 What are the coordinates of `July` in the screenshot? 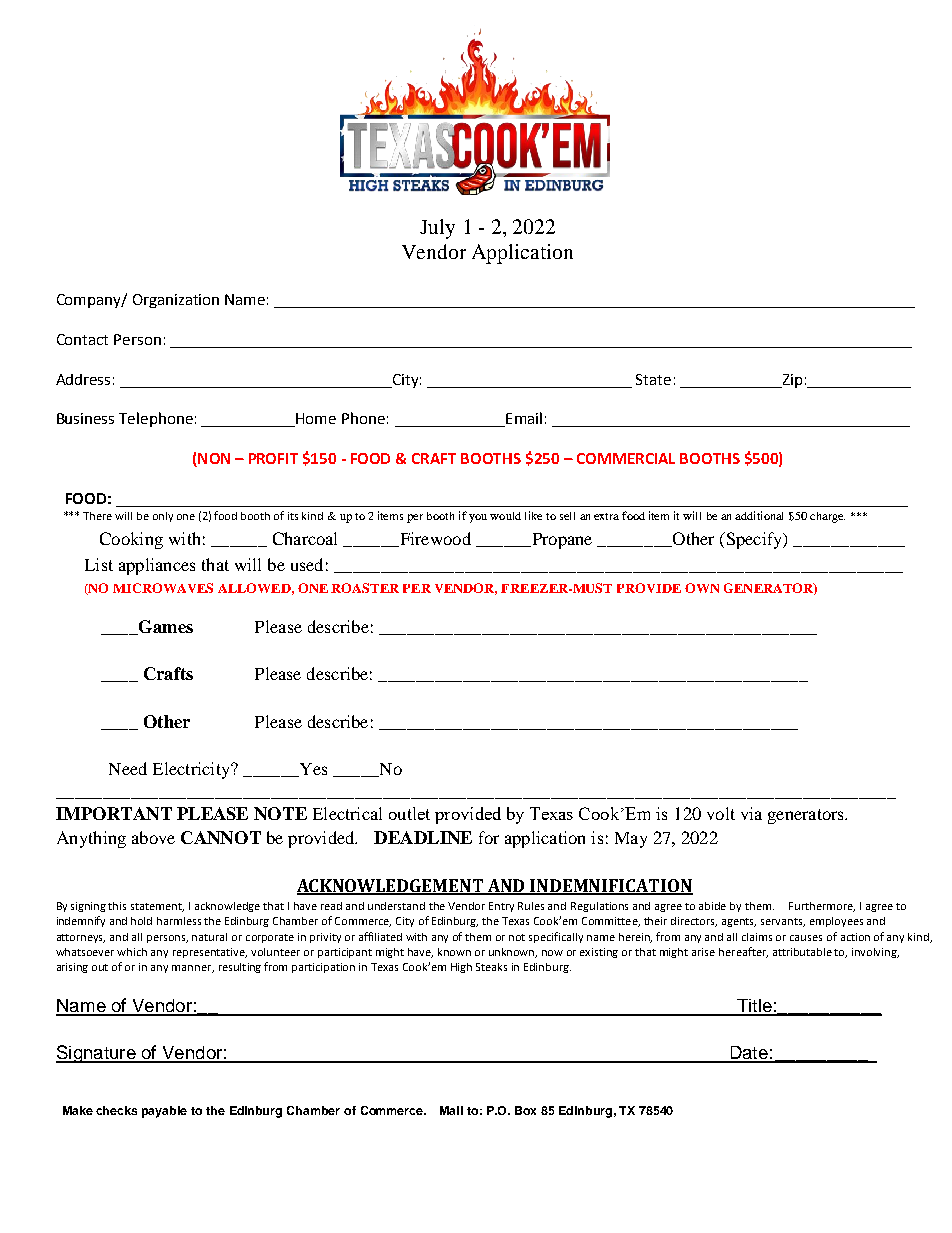 It's located at (437, 229).
